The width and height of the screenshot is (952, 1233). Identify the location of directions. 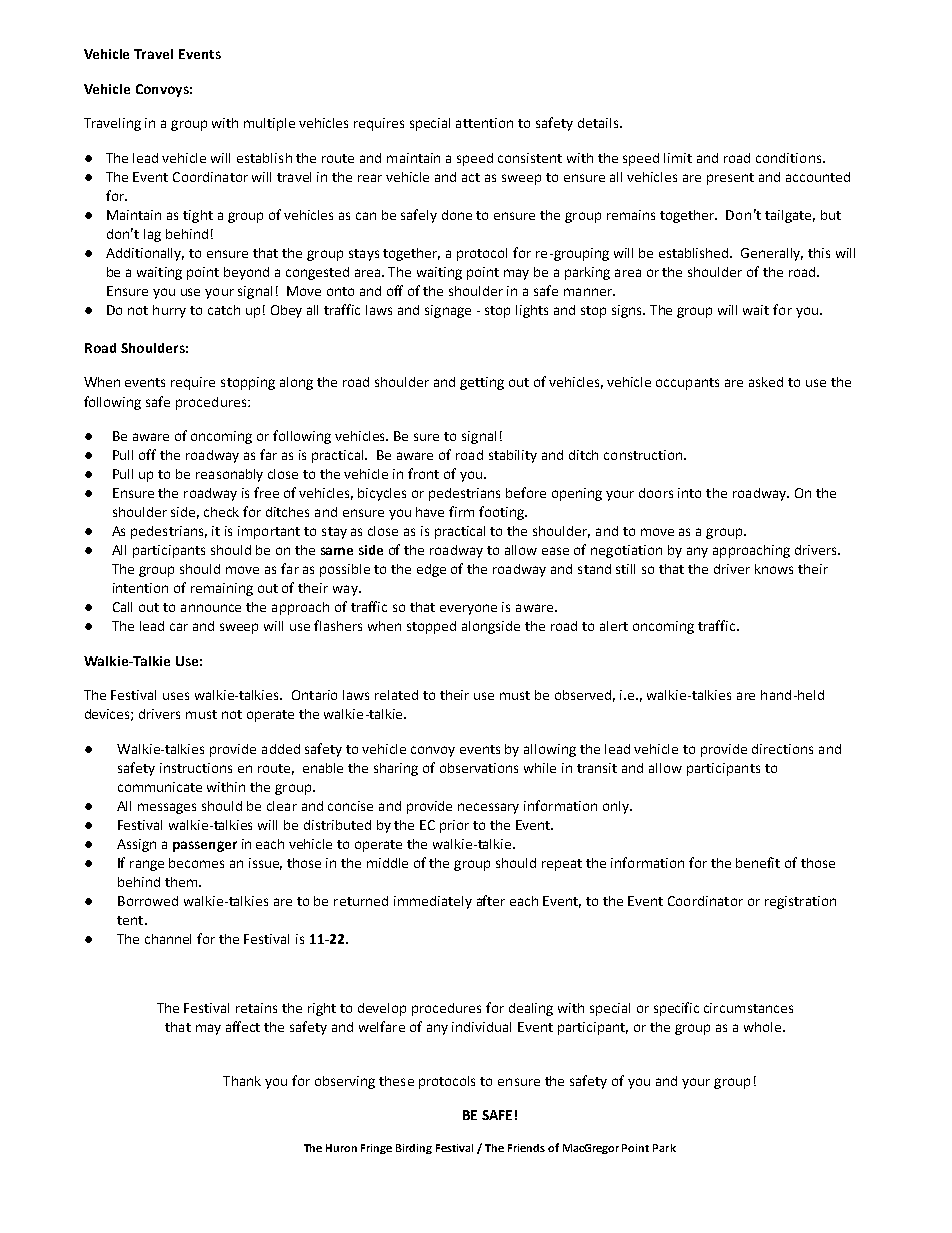
(782, 749).
